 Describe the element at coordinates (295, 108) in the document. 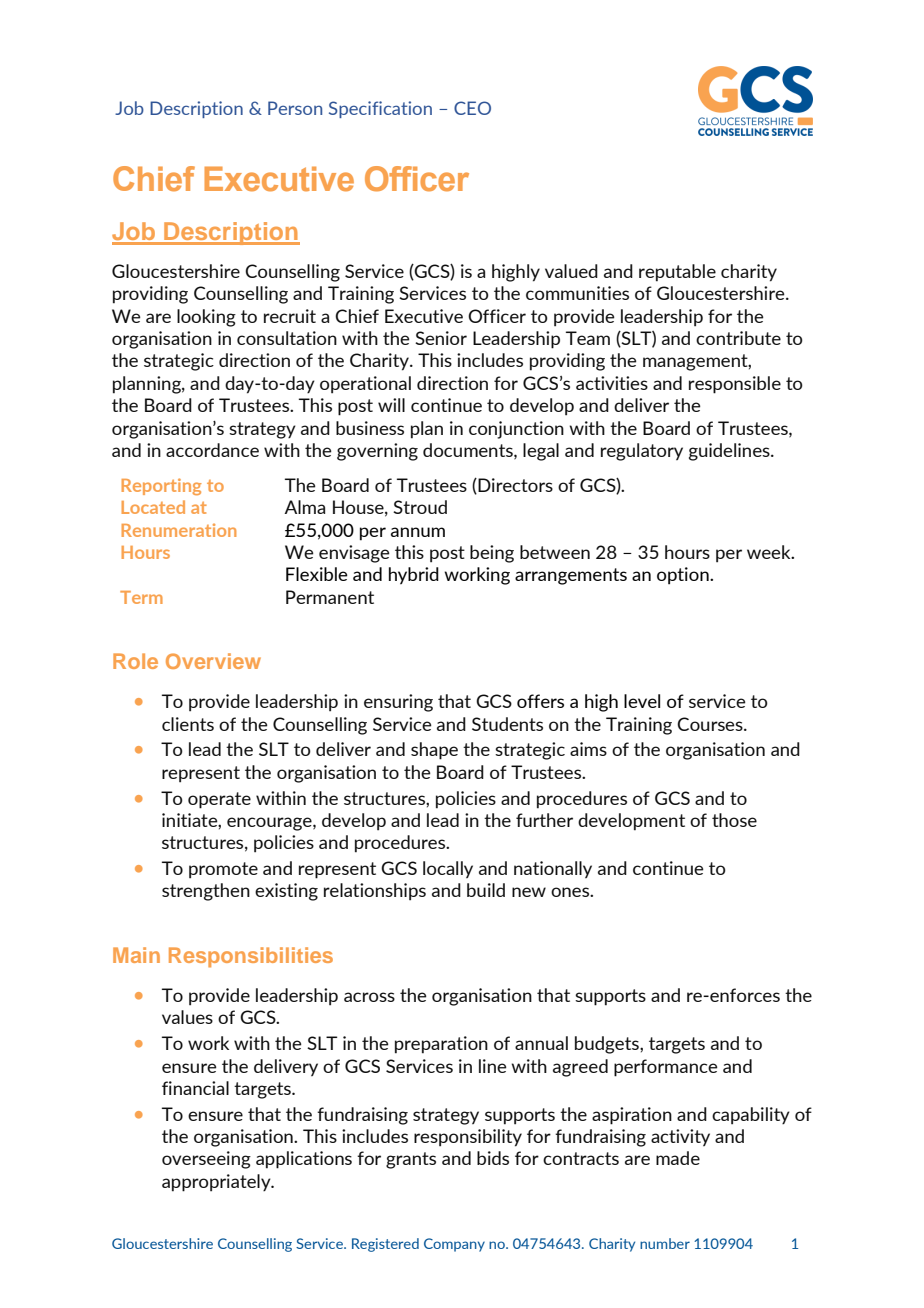

I see `Person` at that location.
